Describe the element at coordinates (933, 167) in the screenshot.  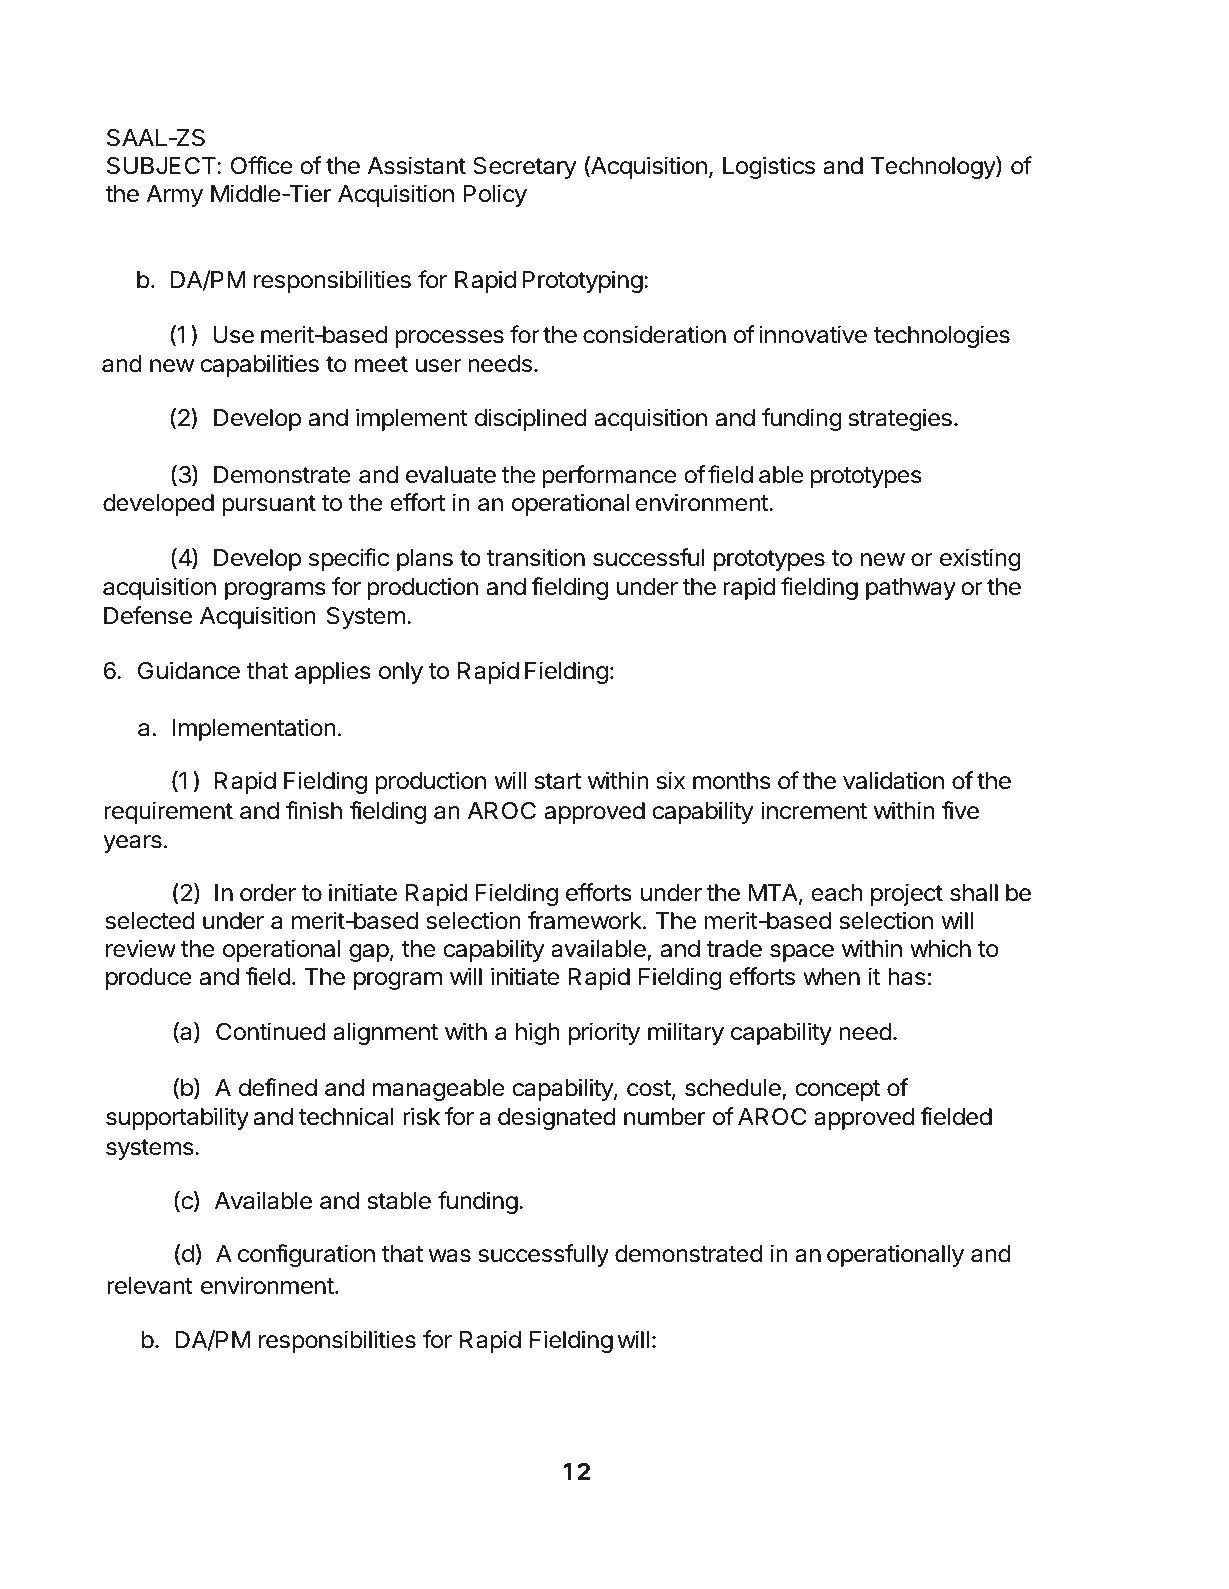
I see `Technology` at that location.
